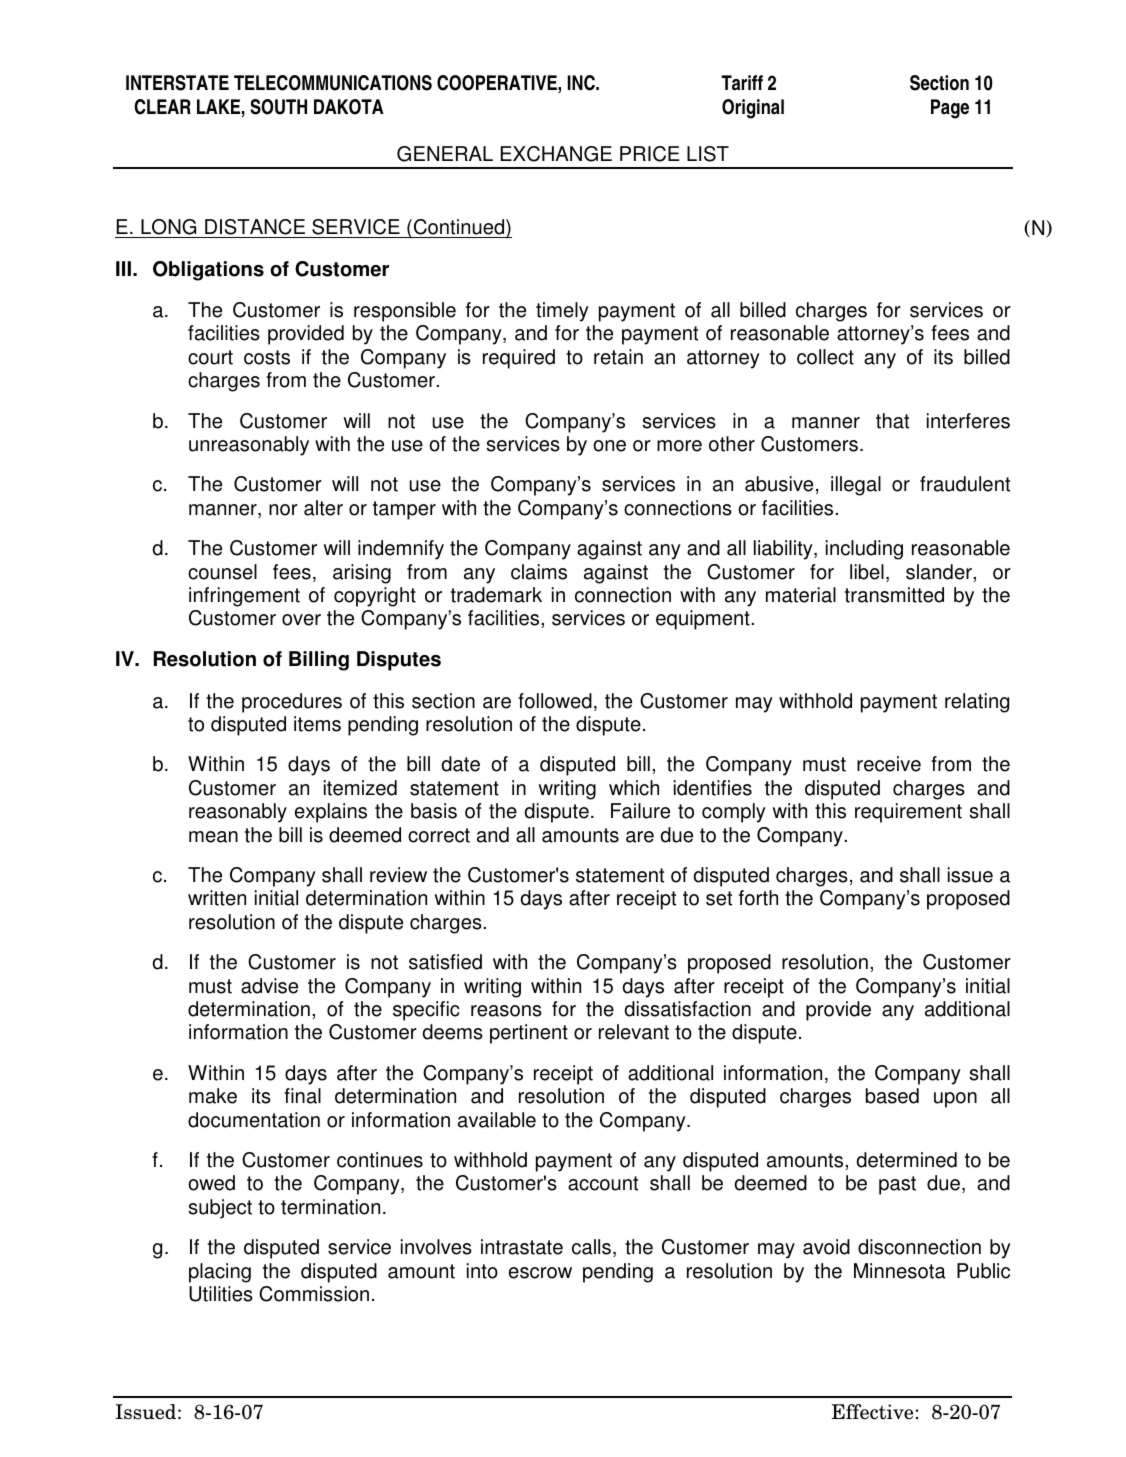 The height and width of the page is (1457, 1126). I want to click on including, so click(864, 550).
